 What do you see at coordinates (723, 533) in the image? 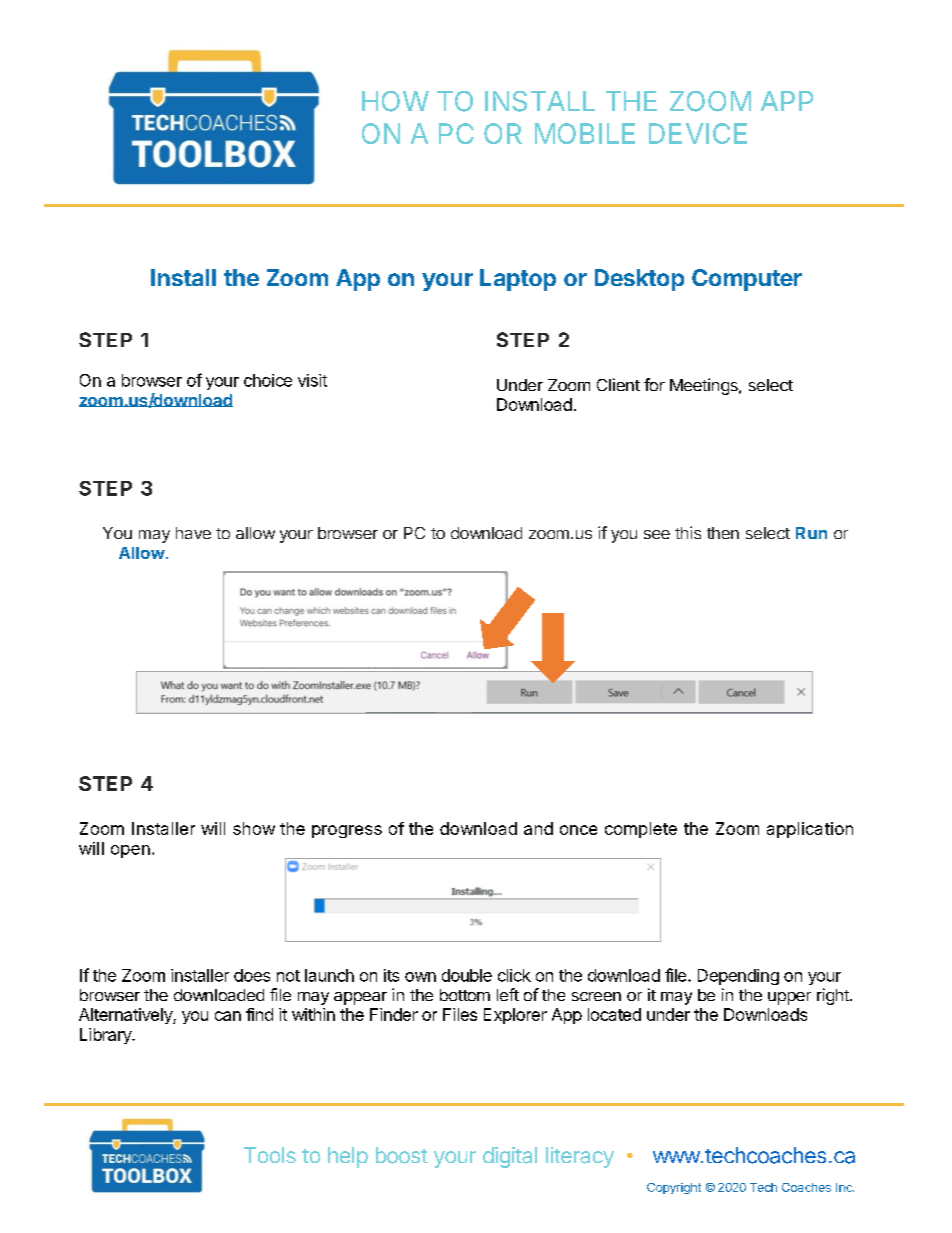
I see `then` at bounding box center [723, 533].
